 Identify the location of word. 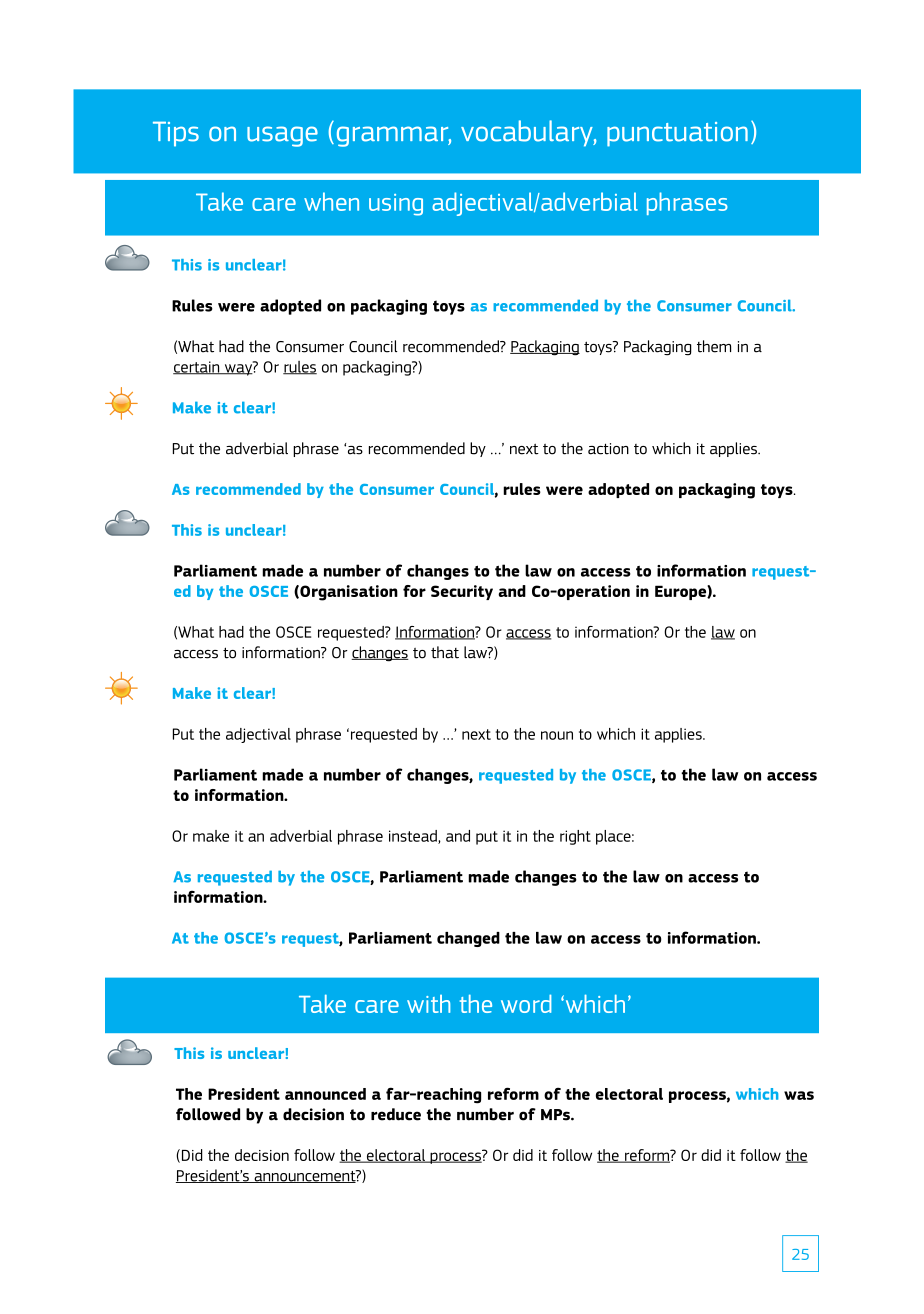
(526, 1003).
